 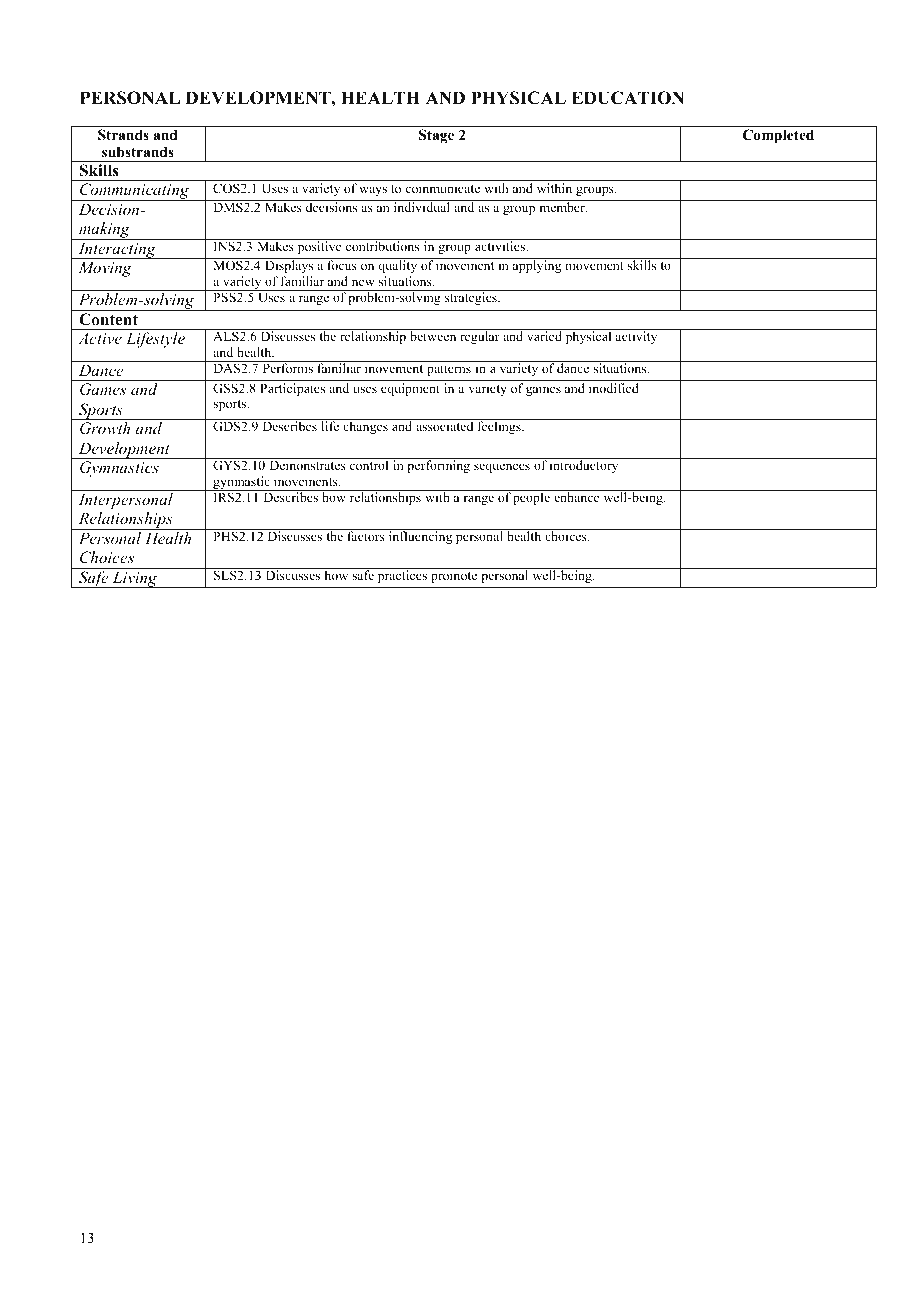 What do you see at coordinates (292, 389) in the screenshot?
I see `Participates` at bounding box center [292, 389].
